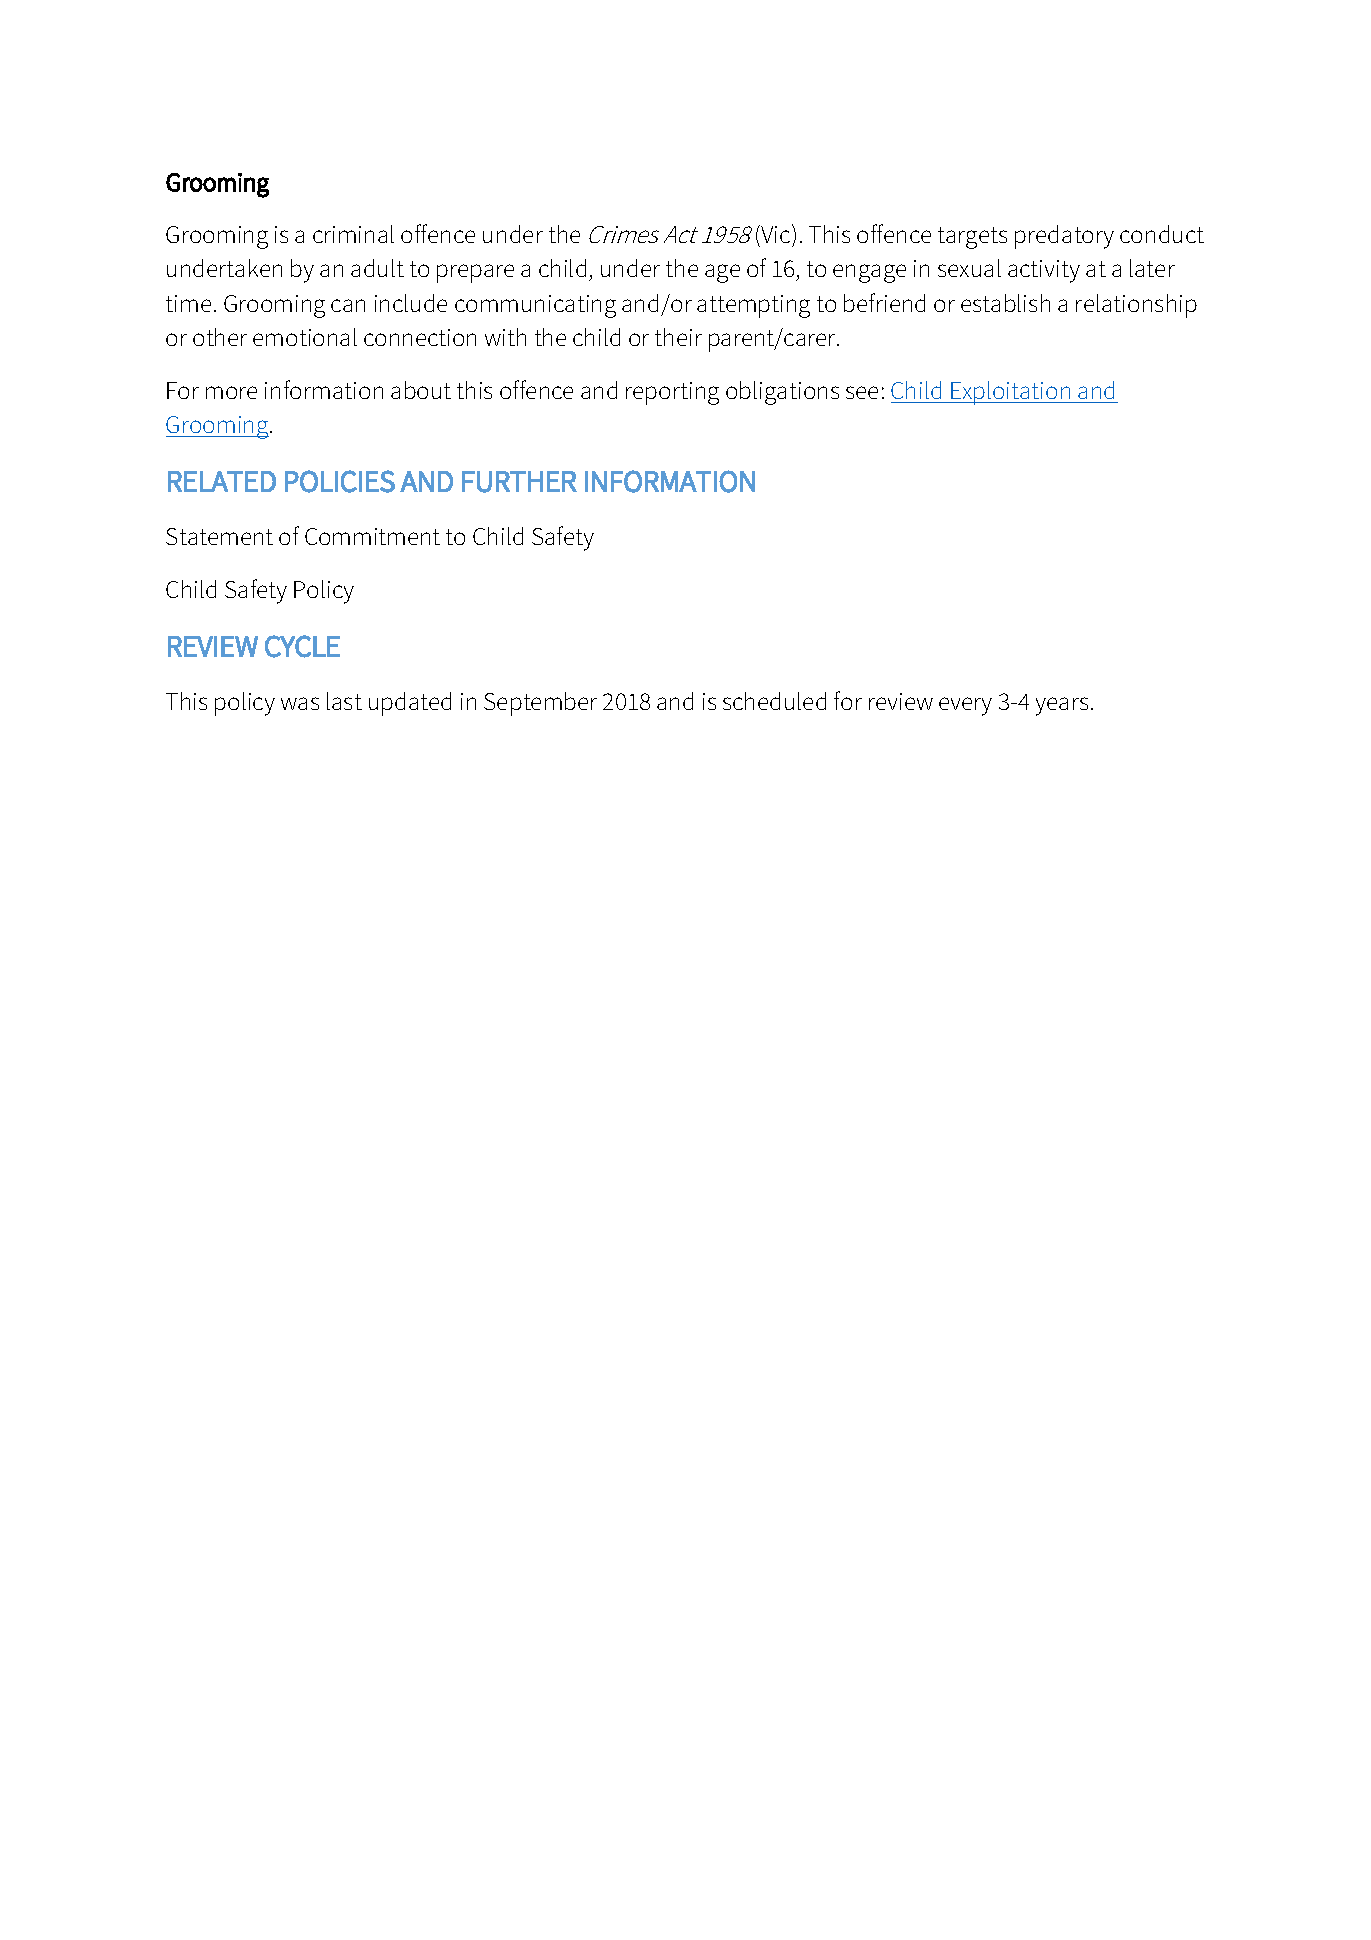  What do you see at coordinates (300, 703) in the image?
I see `was` at bounding box center [300, 703].
